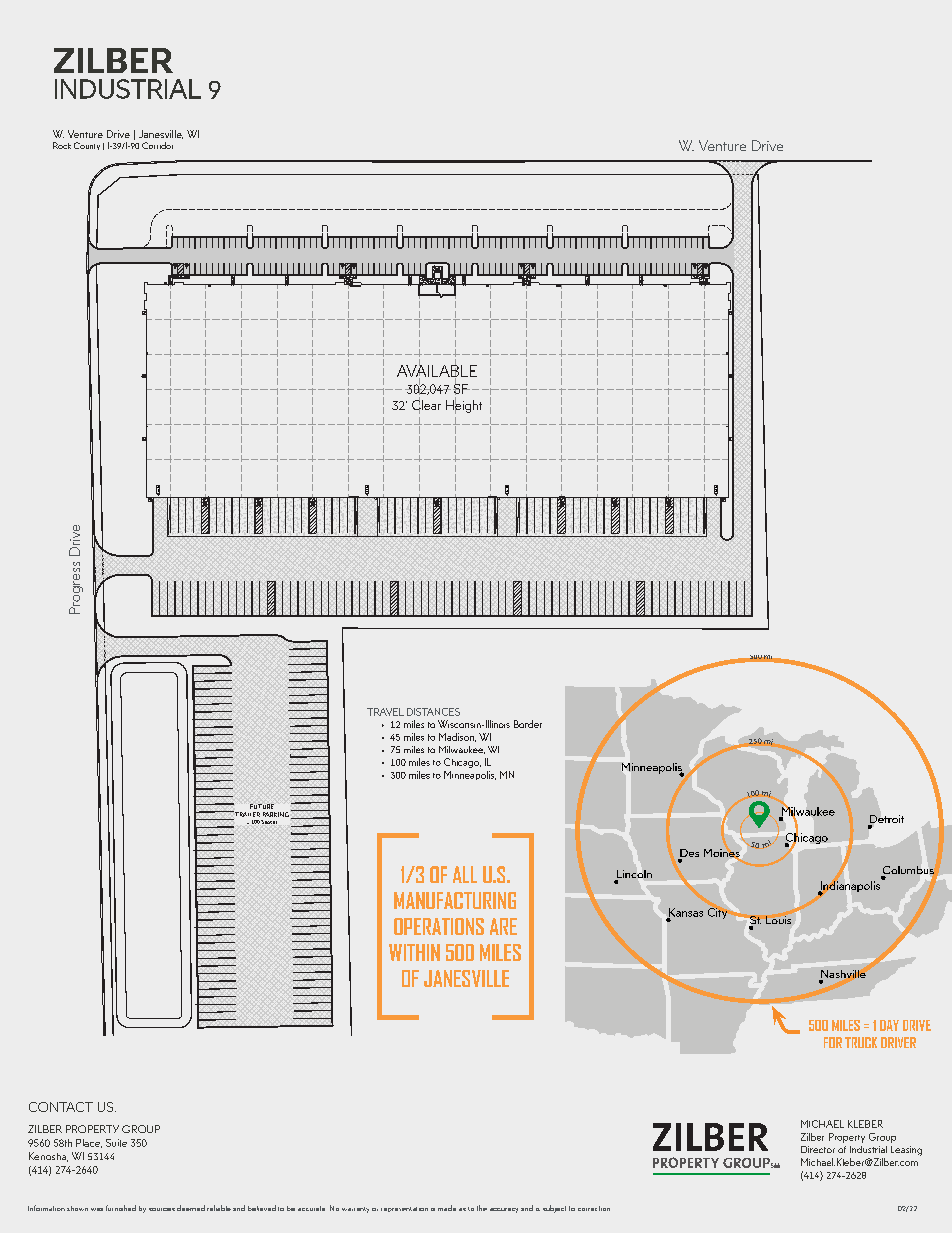 The image size is (952, 1233). I want to click on Border, so click(528, 724).
